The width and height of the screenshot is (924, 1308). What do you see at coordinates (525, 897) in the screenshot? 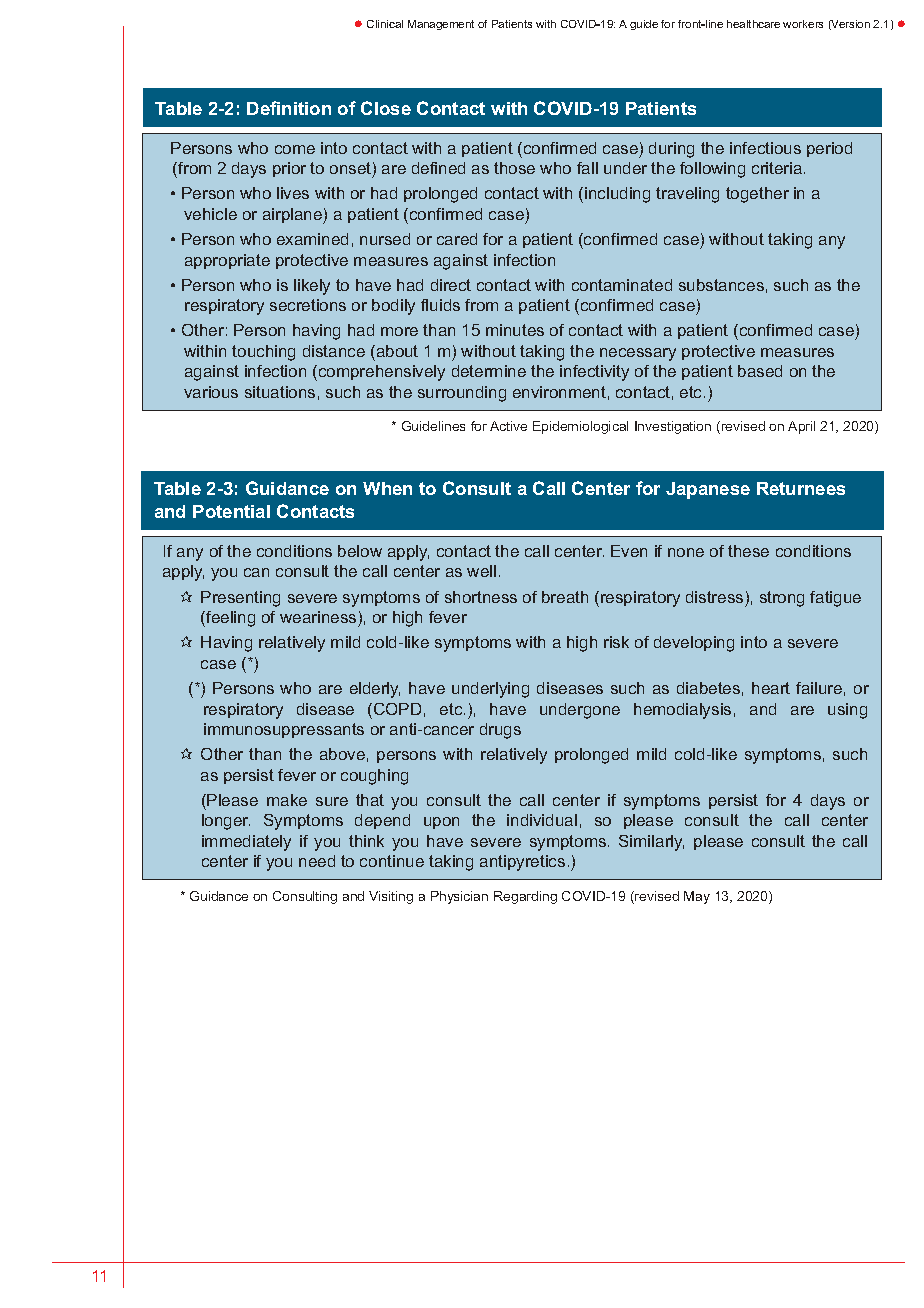
I see `Regarding` at bounding box center [525, 897].
